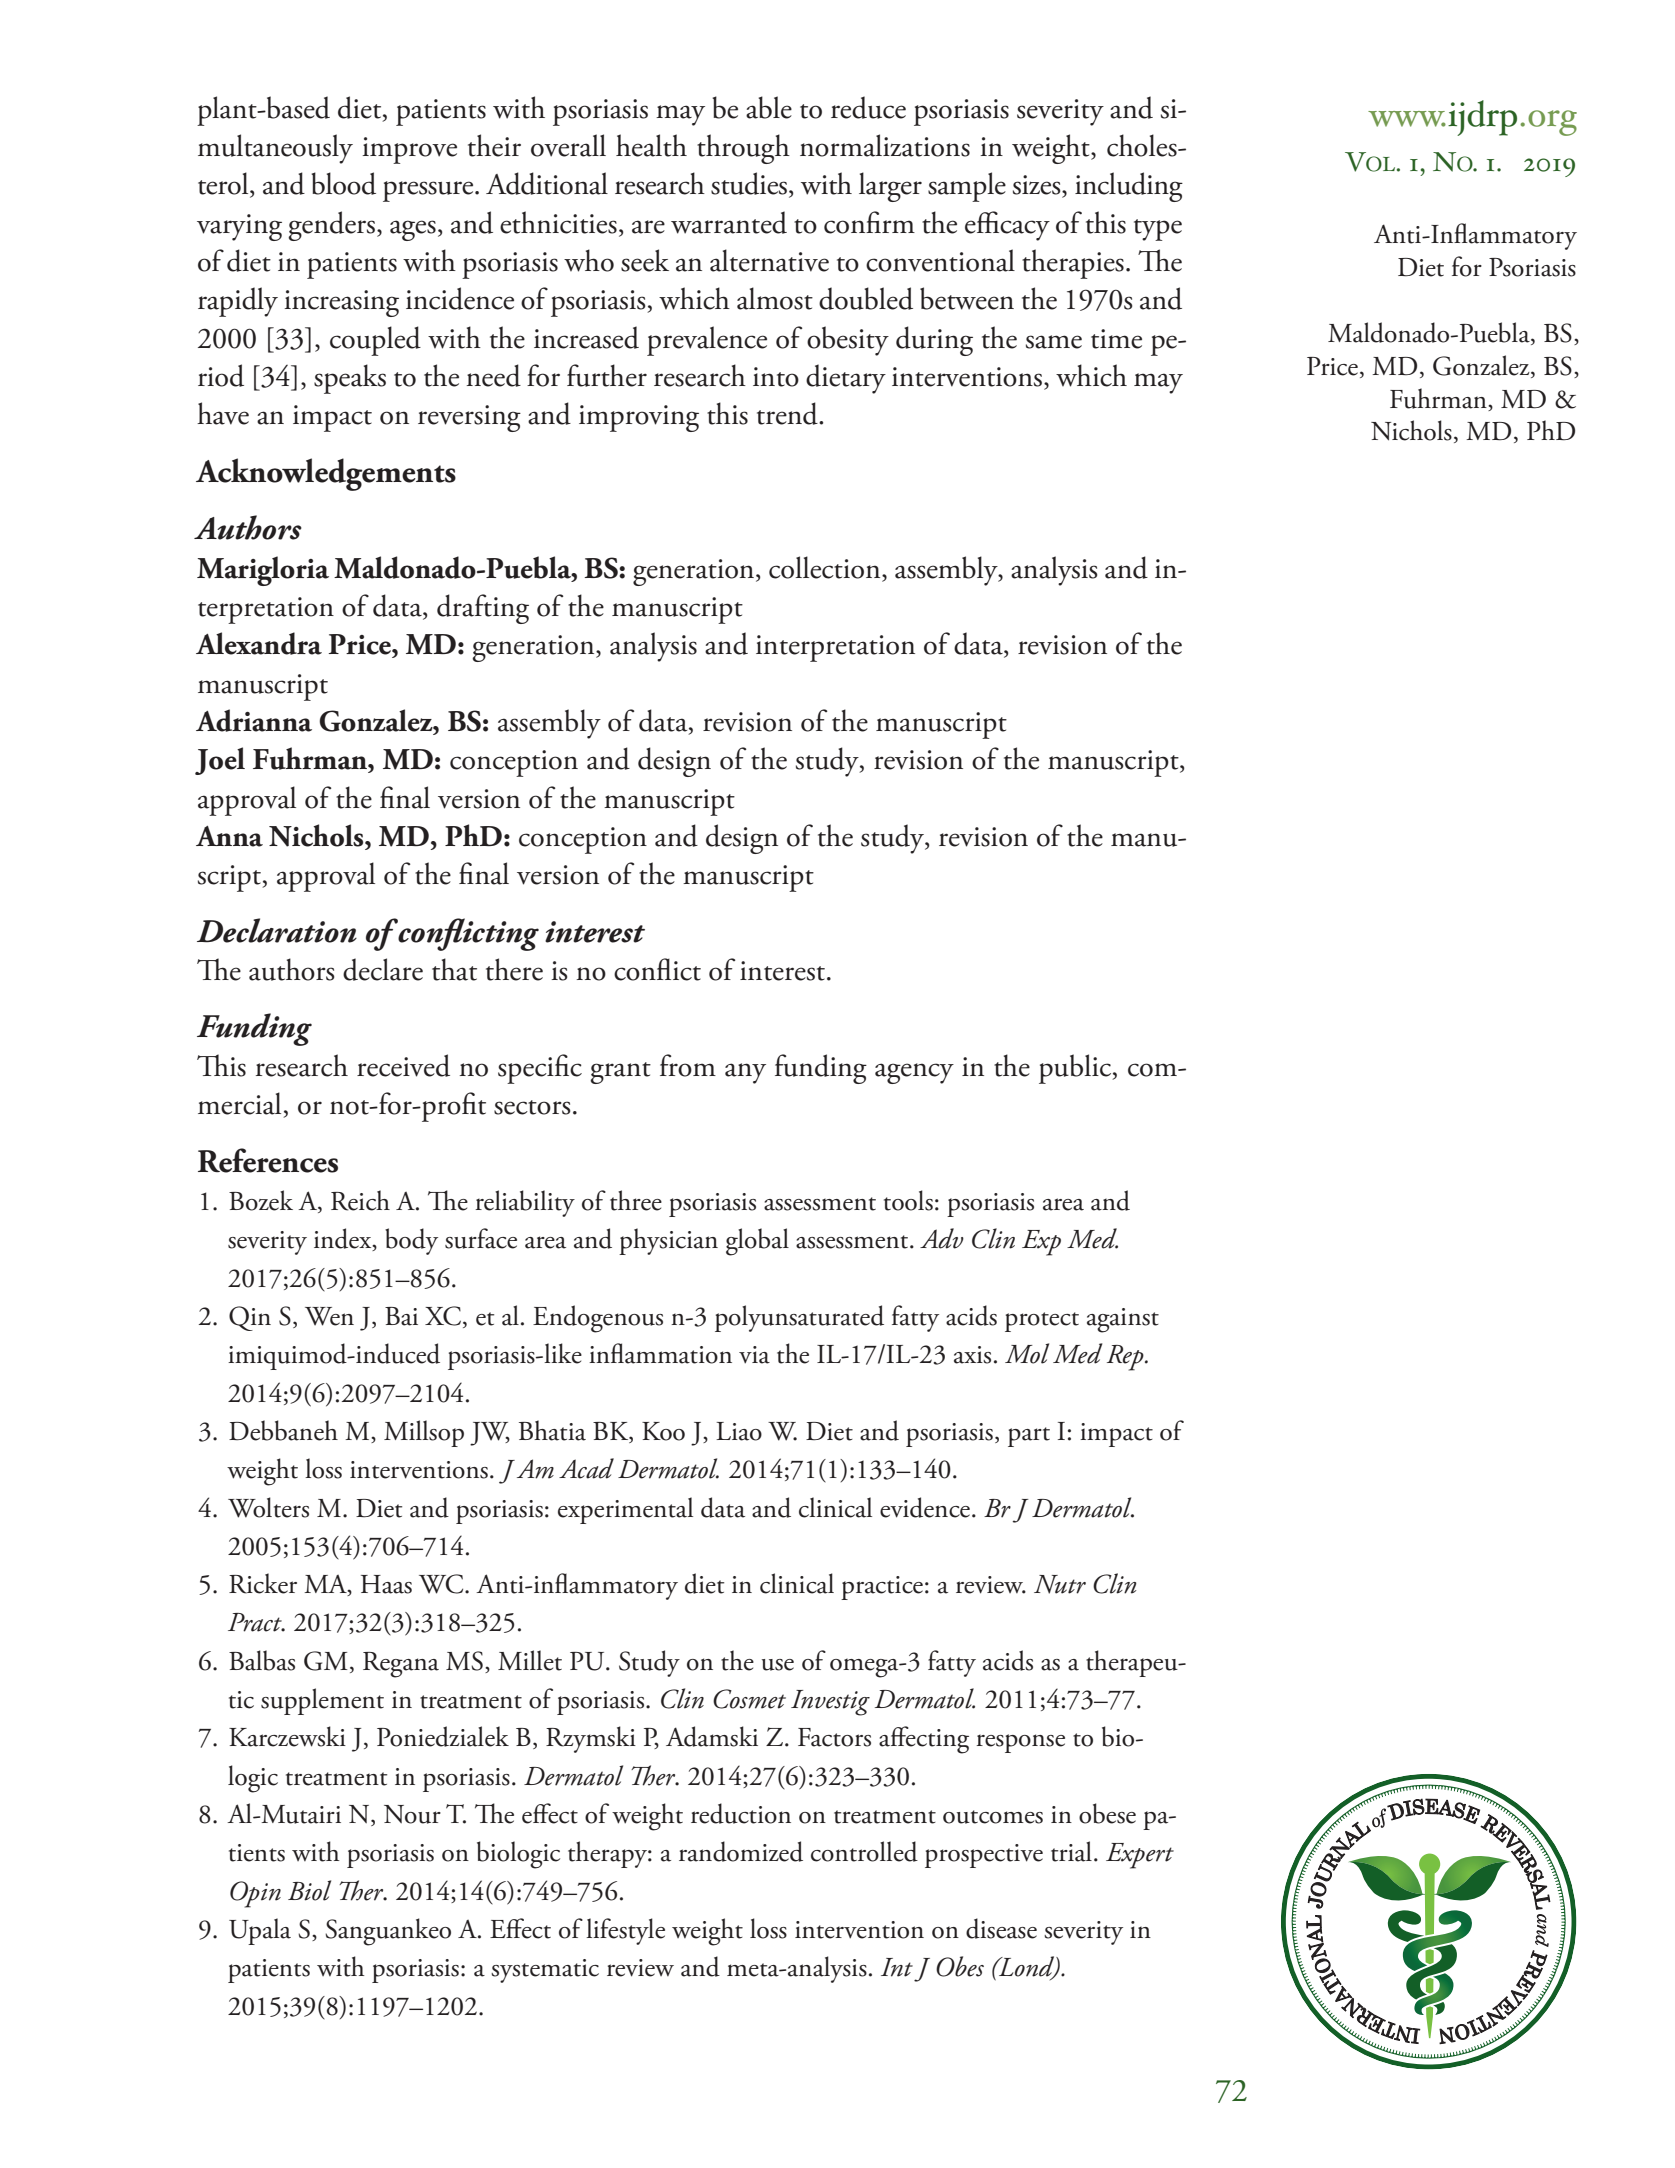  Describe the element at coordinates (255, 1894) in the screenshot. I see `Opin` at that location.
